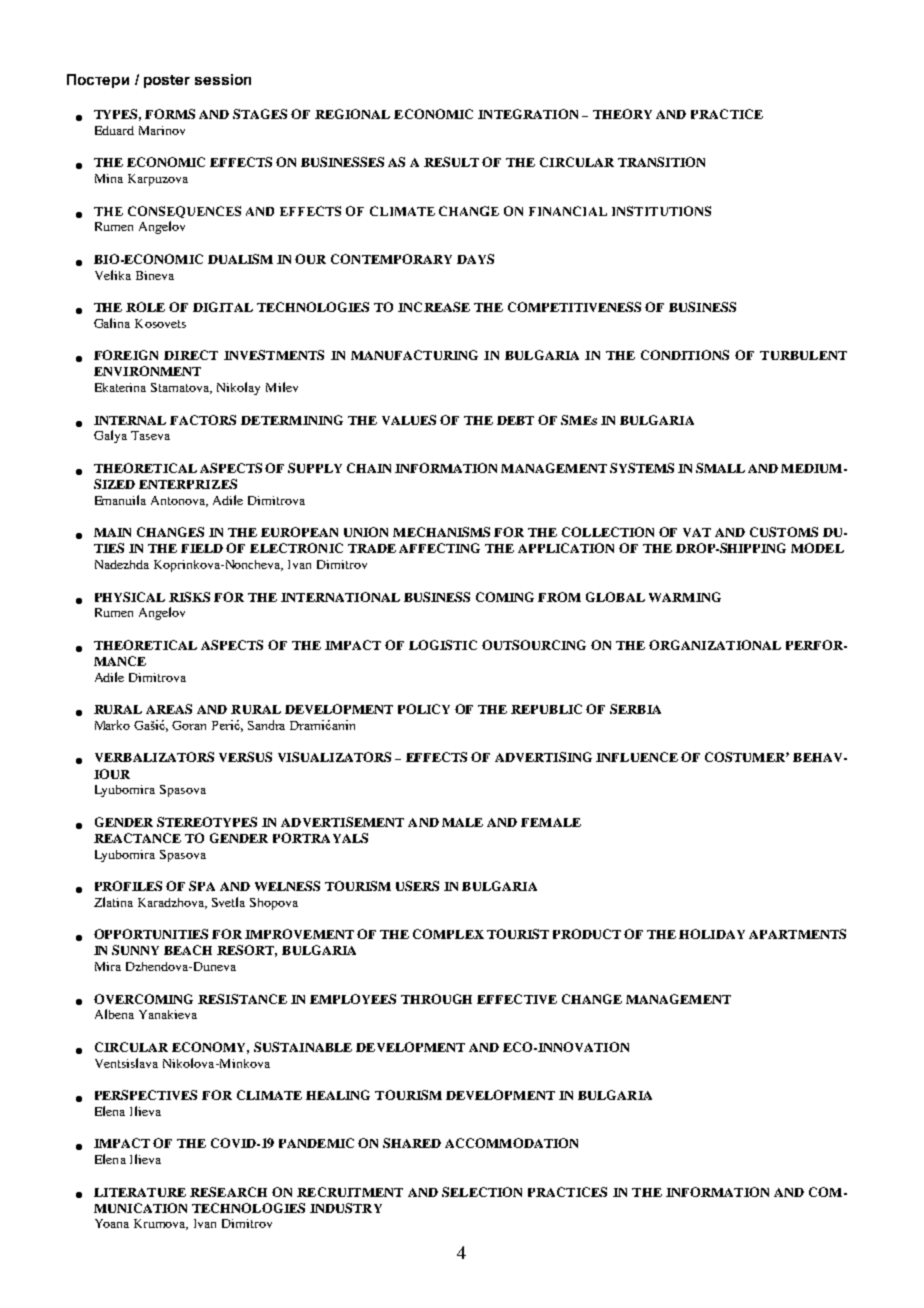 The width and height of the image is (924, 1308). I want to click on ACCOMMODATION, so click(511, 1143).
